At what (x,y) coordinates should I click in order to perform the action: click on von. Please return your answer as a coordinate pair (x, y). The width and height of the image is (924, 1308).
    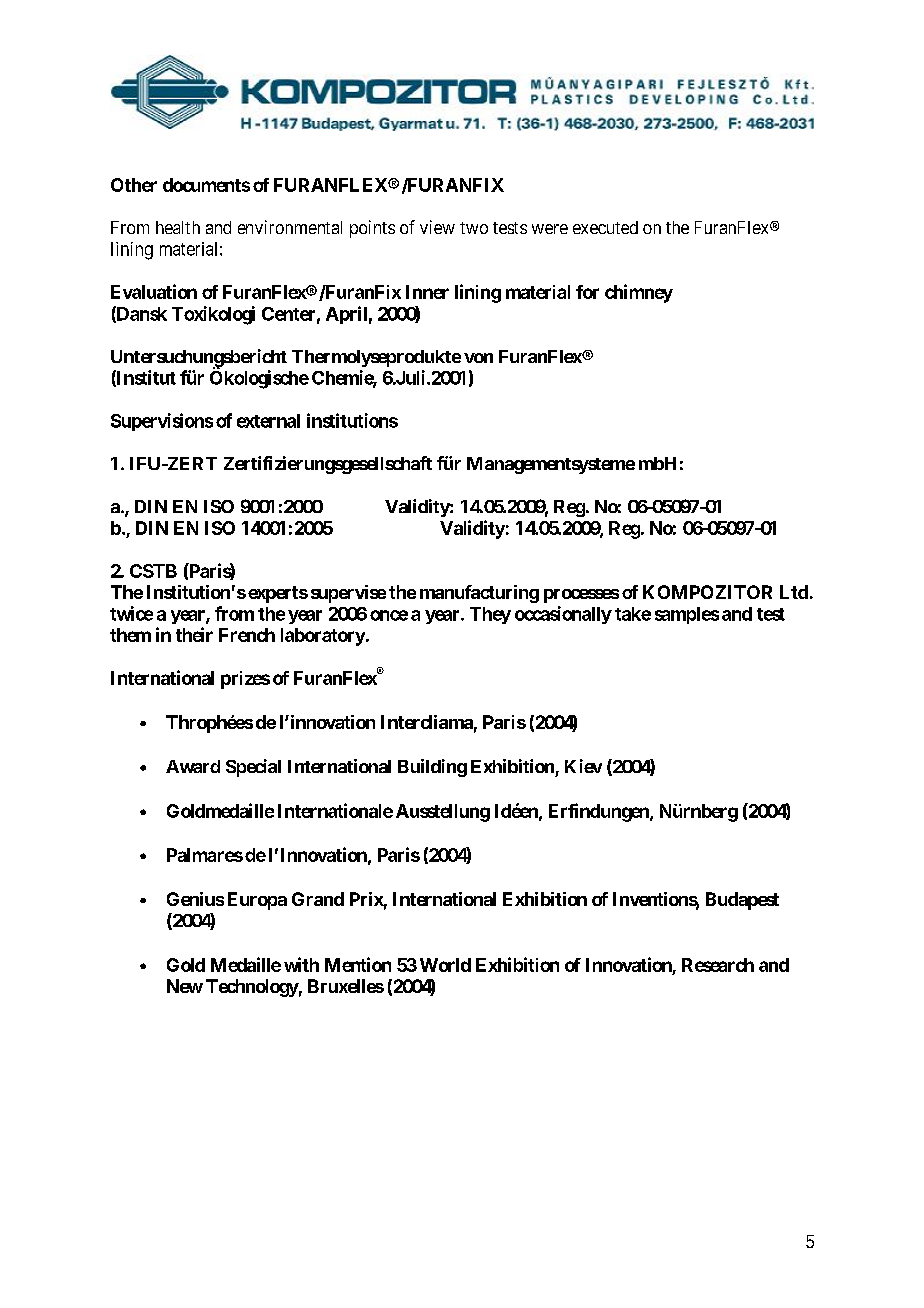
    Looking at the image, I should click on (478, 358).
